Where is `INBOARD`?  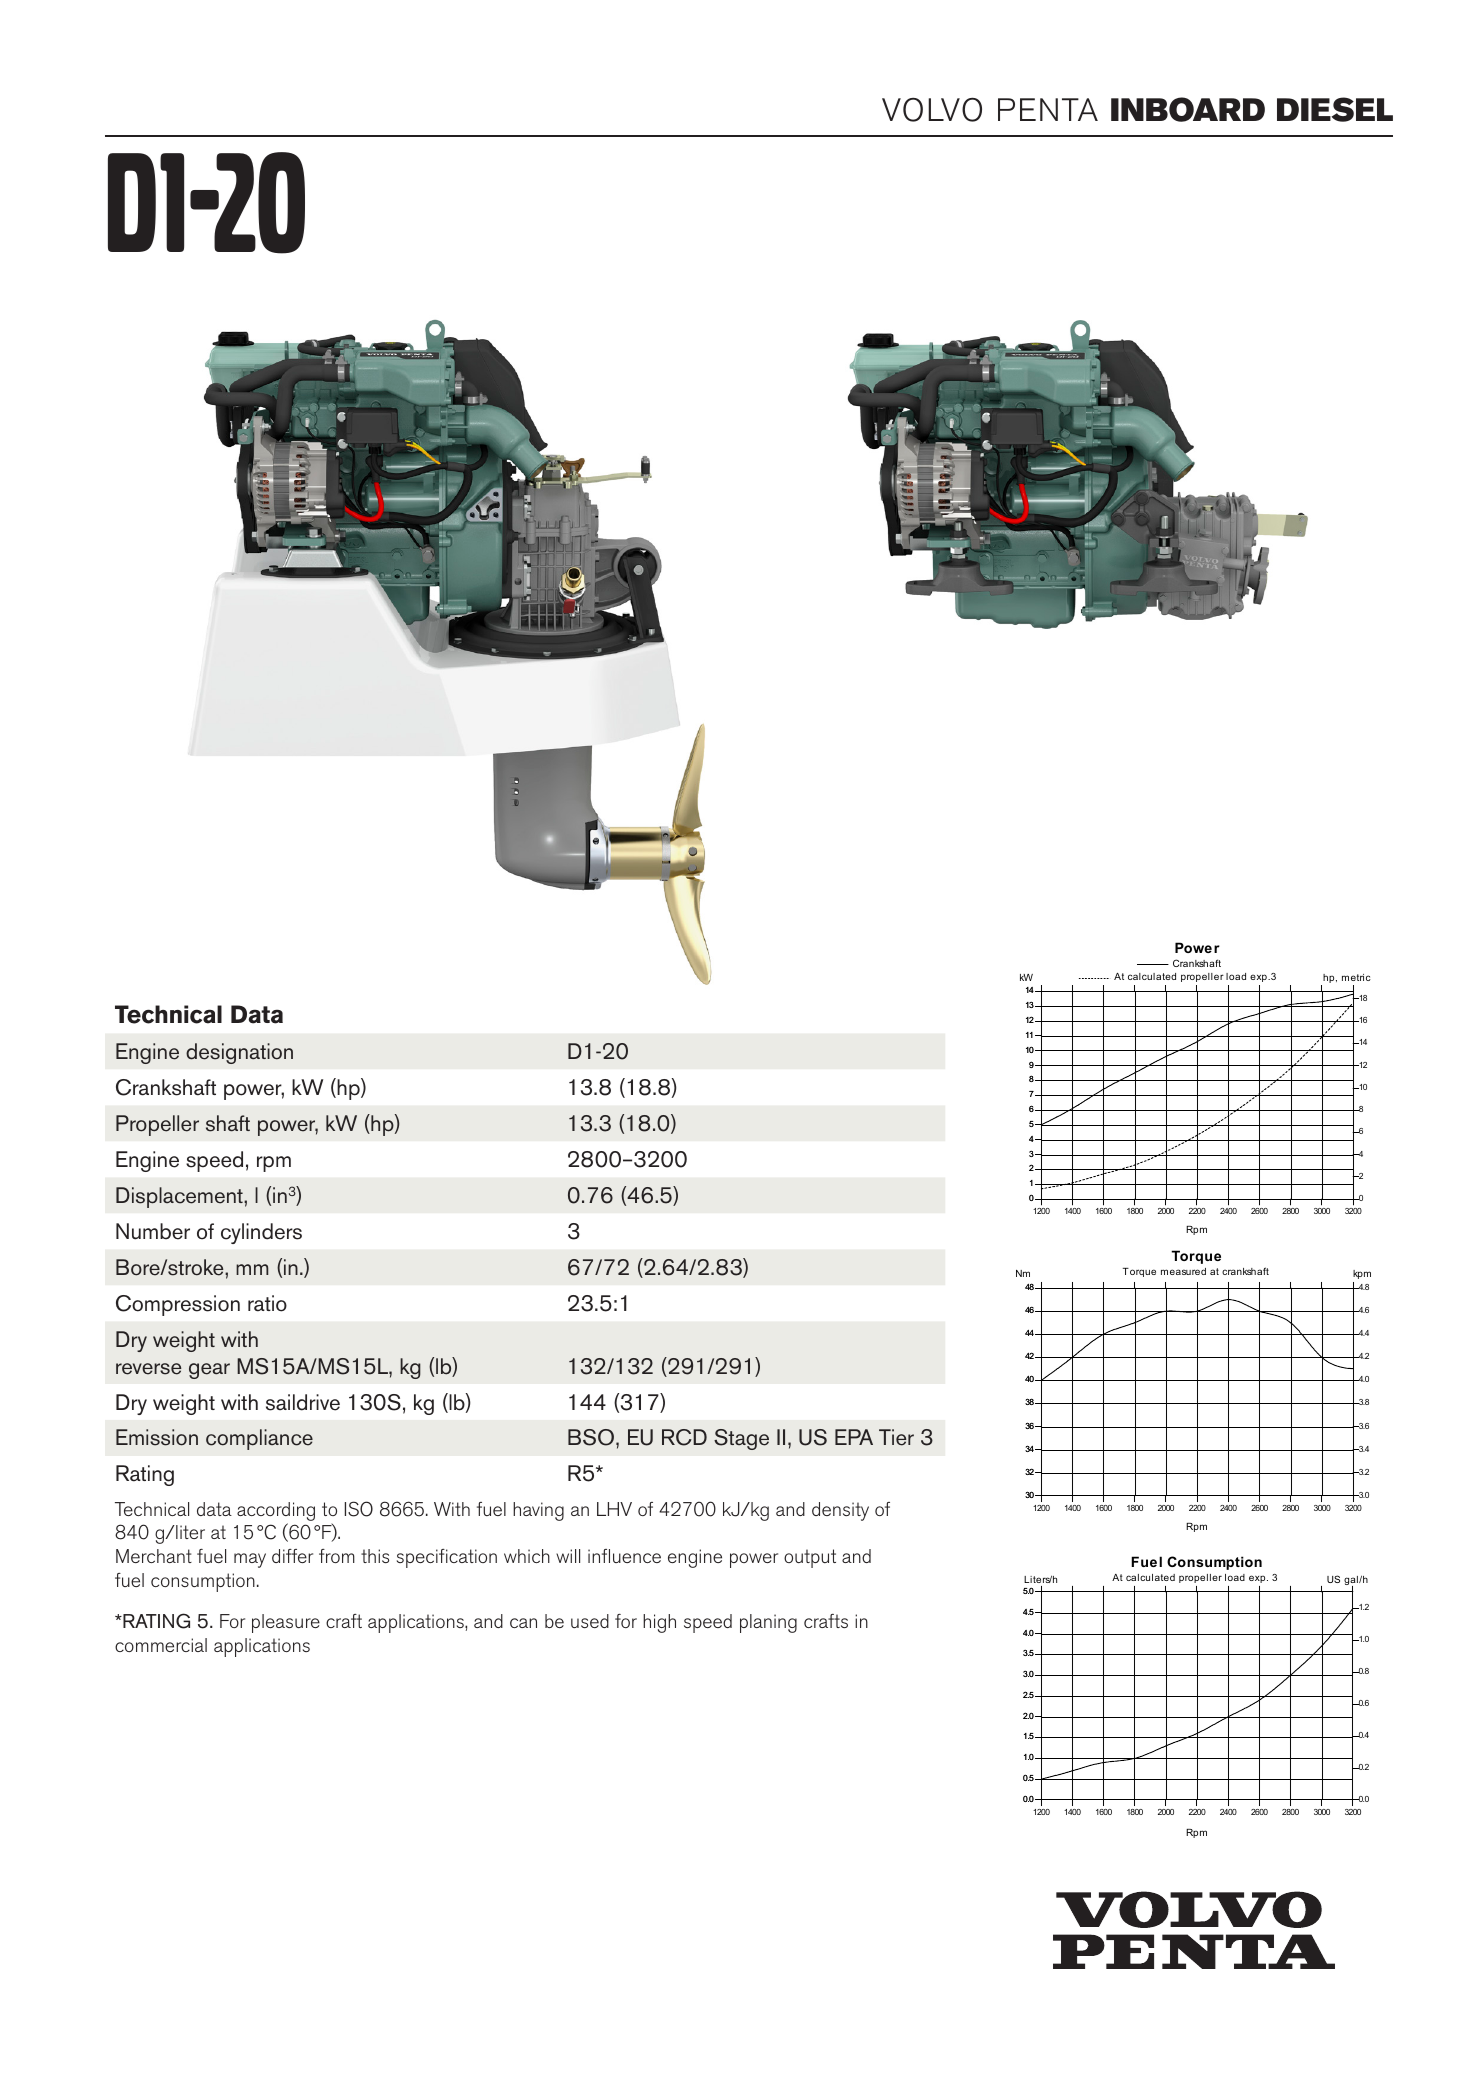 INBOARD is located at coordinates (1188, 109).
